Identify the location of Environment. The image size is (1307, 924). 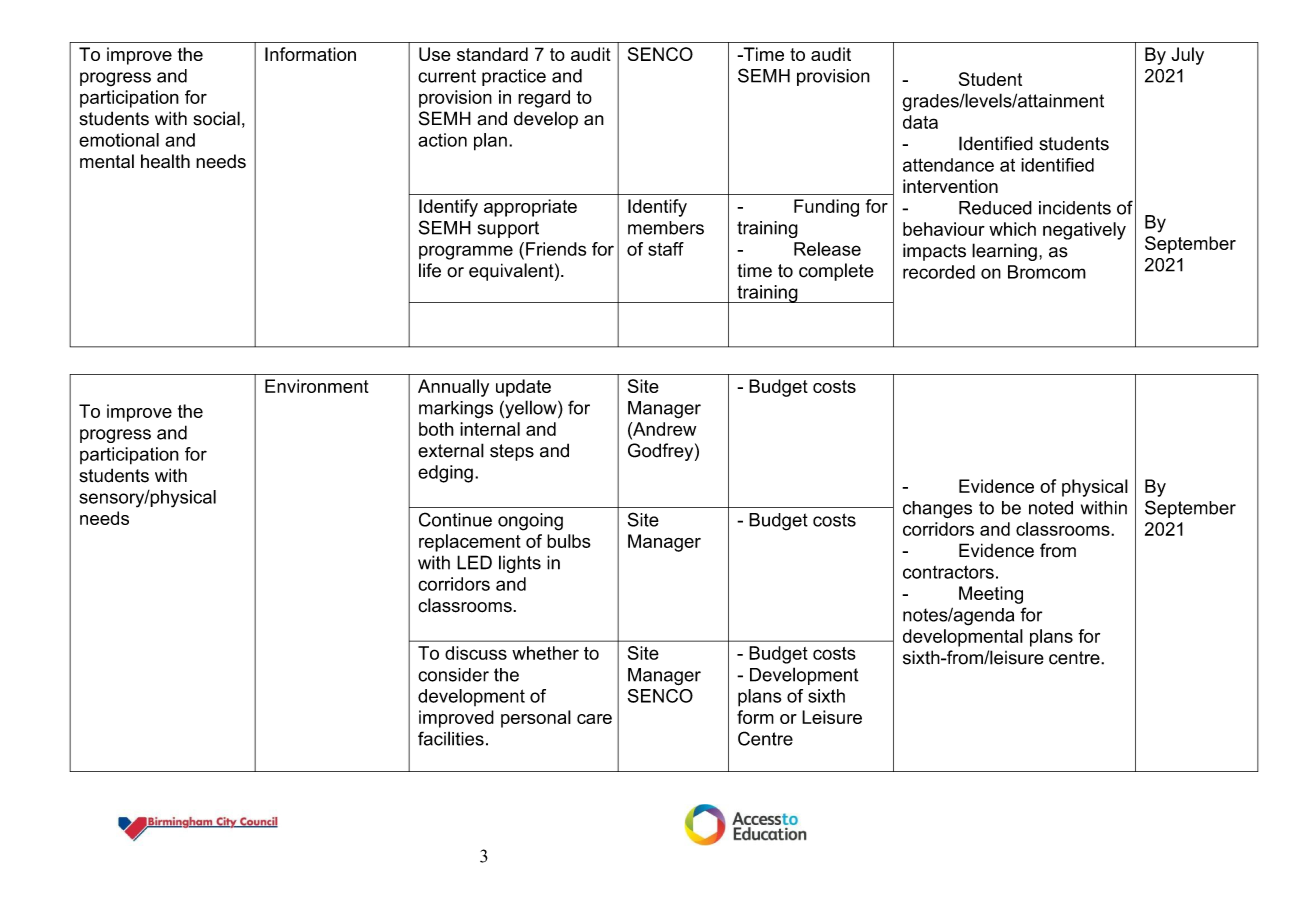
(317, 386).
